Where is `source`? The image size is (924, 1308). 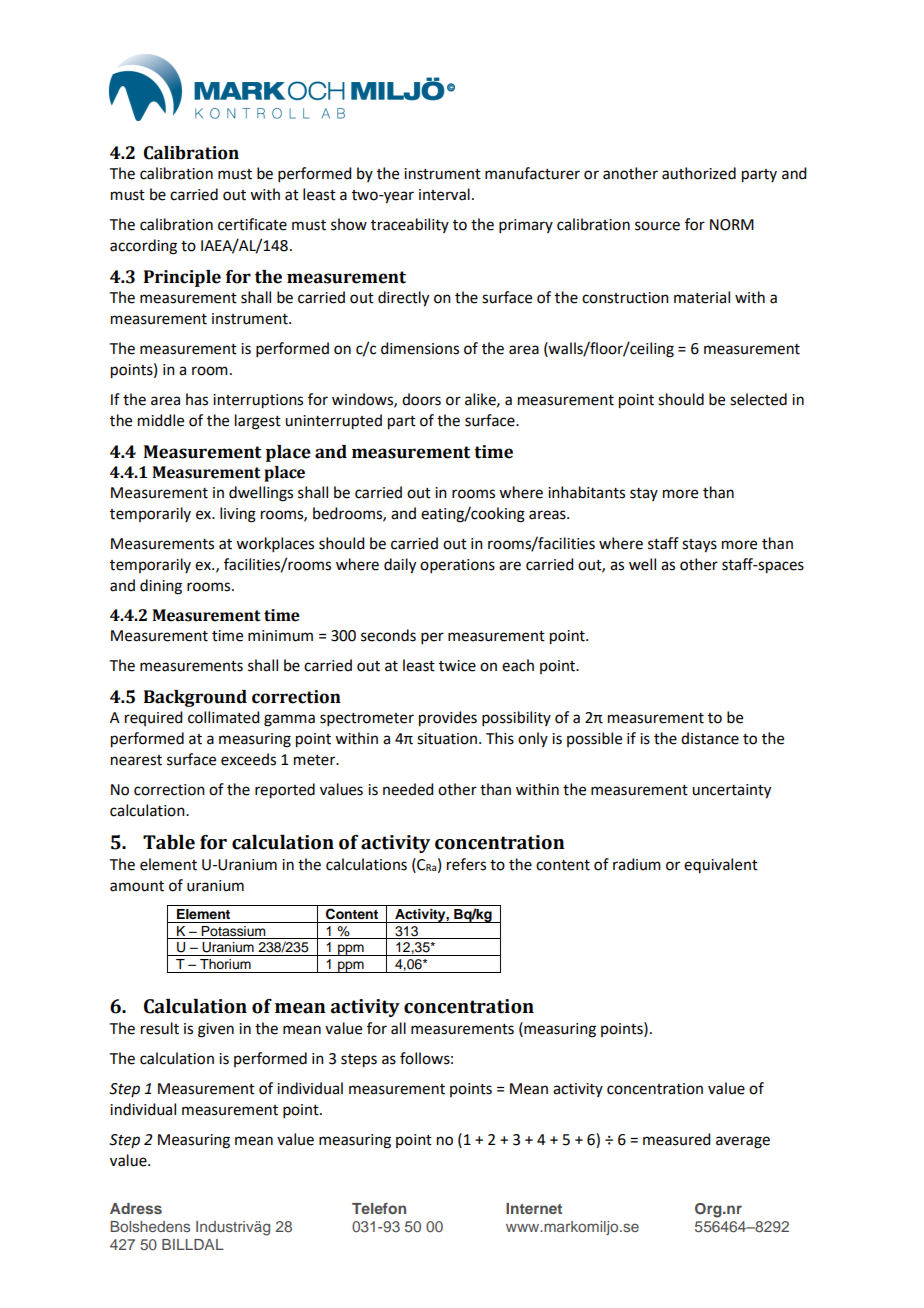
source is located at coordinates (657, 226).
